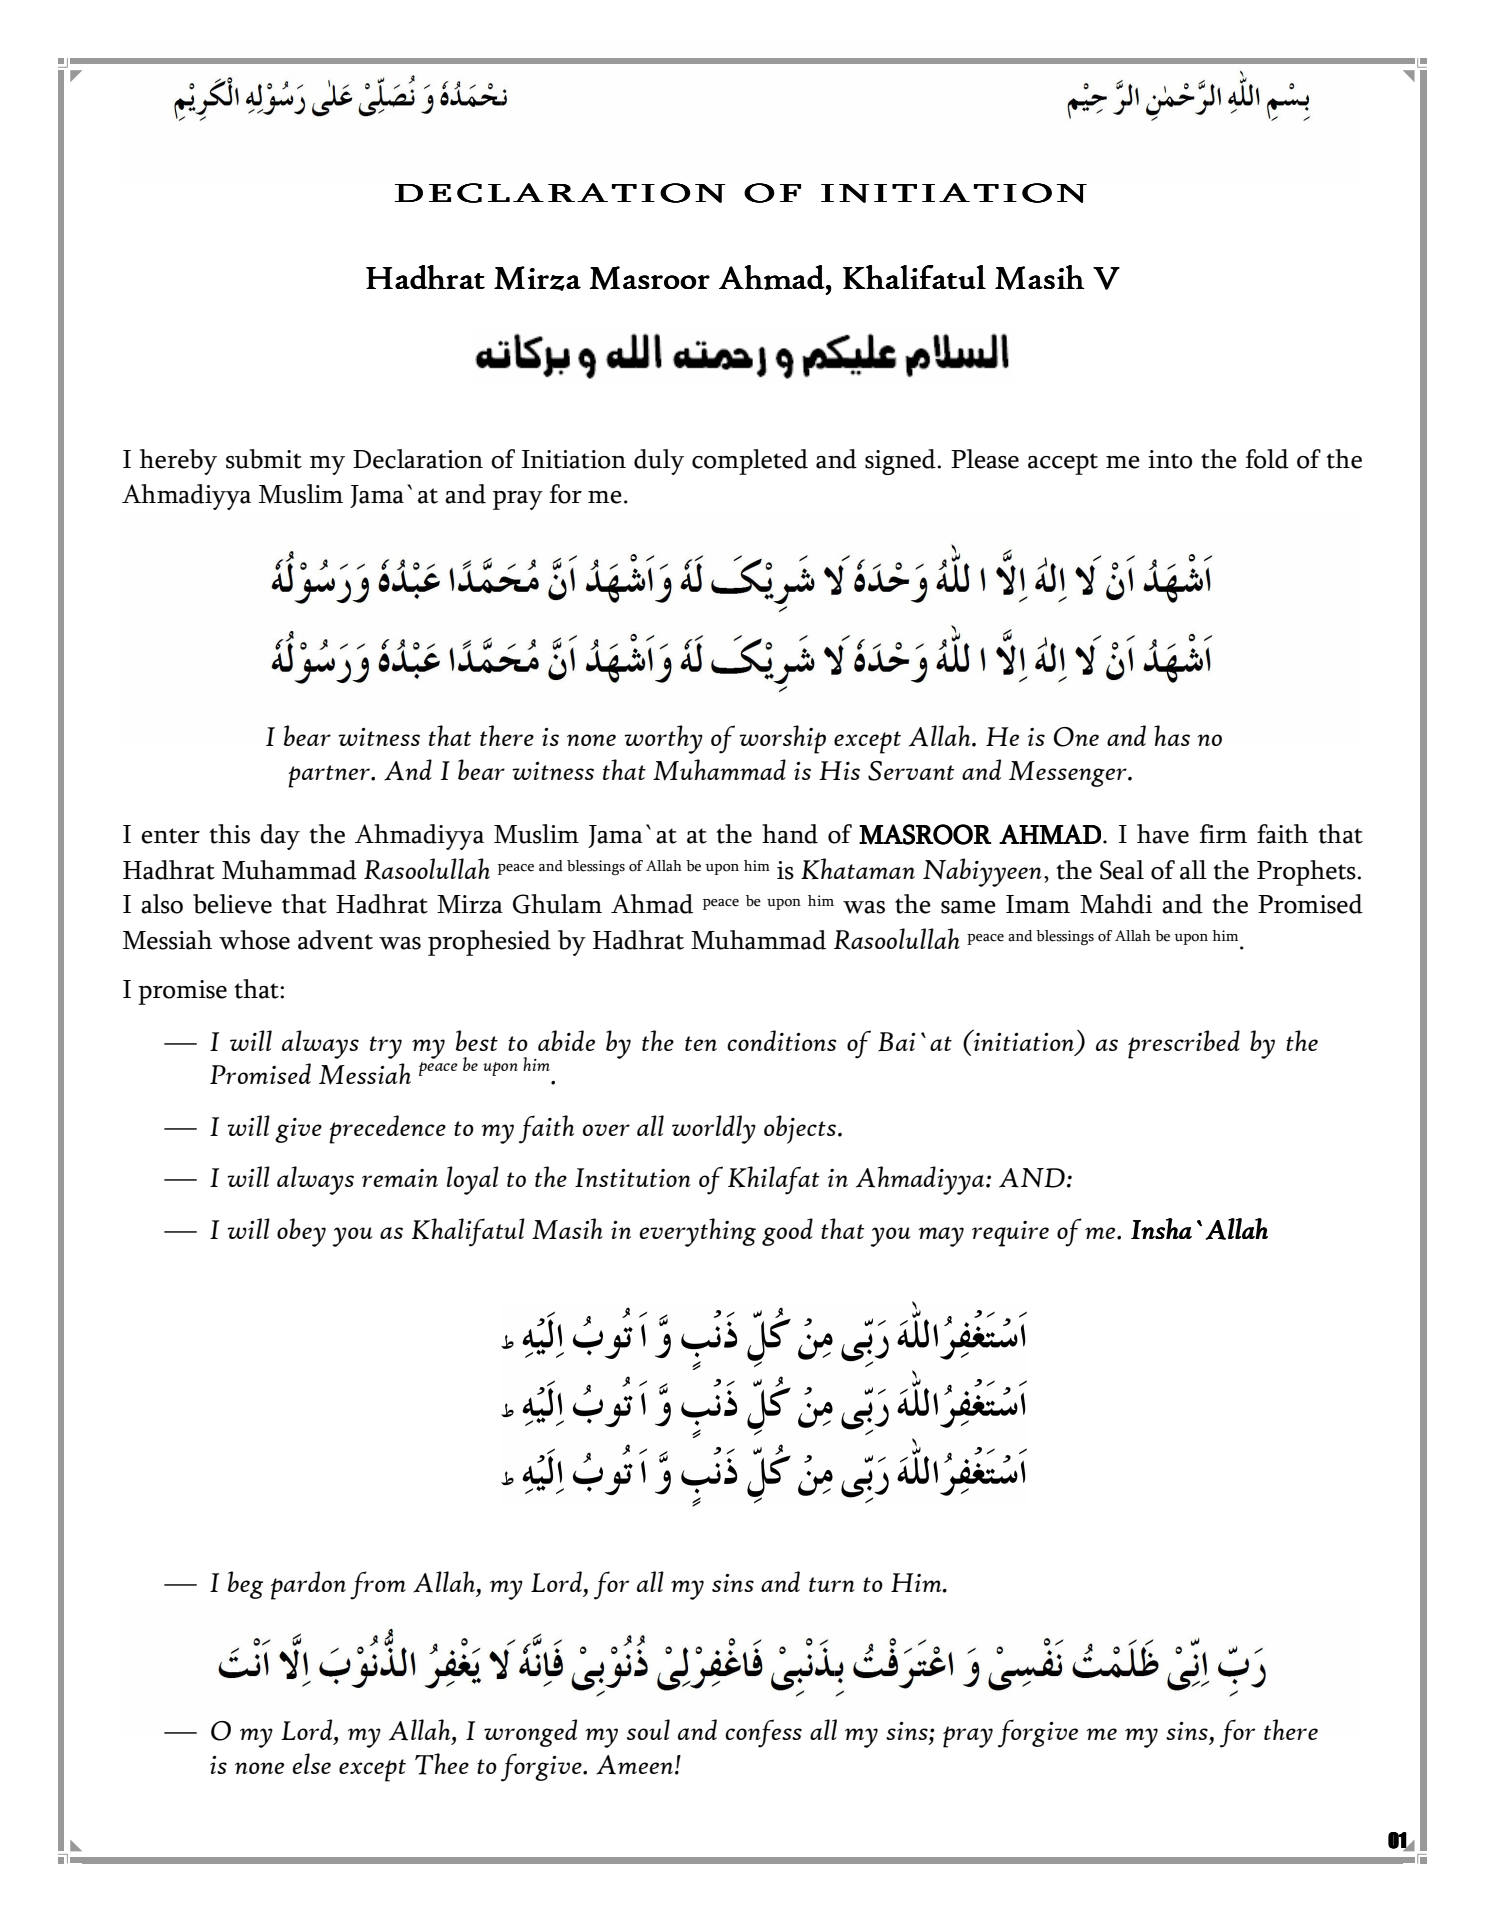 This page has width=1485, height=1922. What do you see at coordinates (330, 776) in the page?
I see `partner` at bounding box center [330, 776].
